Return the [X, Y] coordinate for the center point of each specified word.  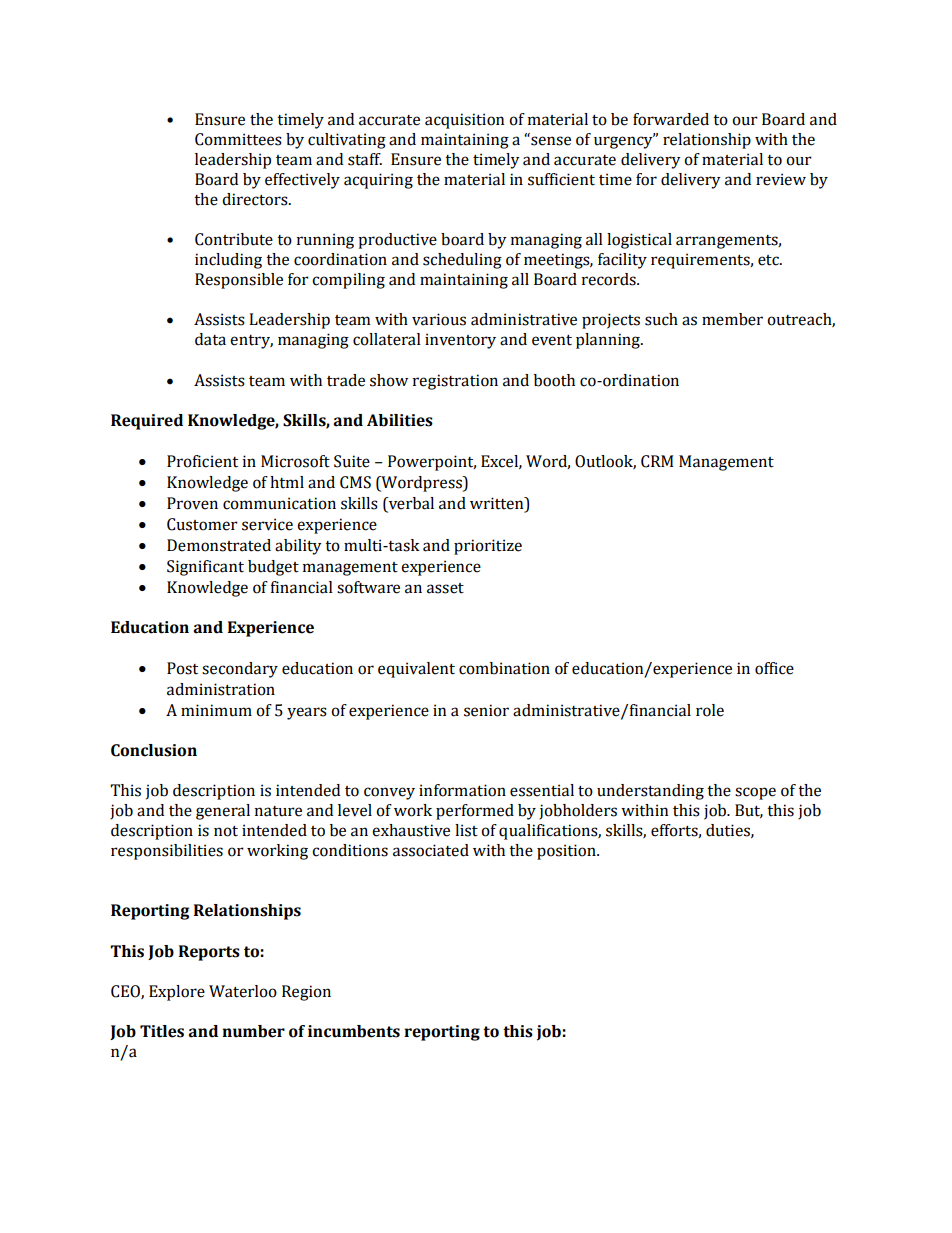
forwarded [671, 119]
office [774, 668]
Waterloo [243, 991]
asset [445, 588]
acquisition [464, 121]
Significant [205, 568]
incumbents [354, 1031]
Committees [238, 139]
